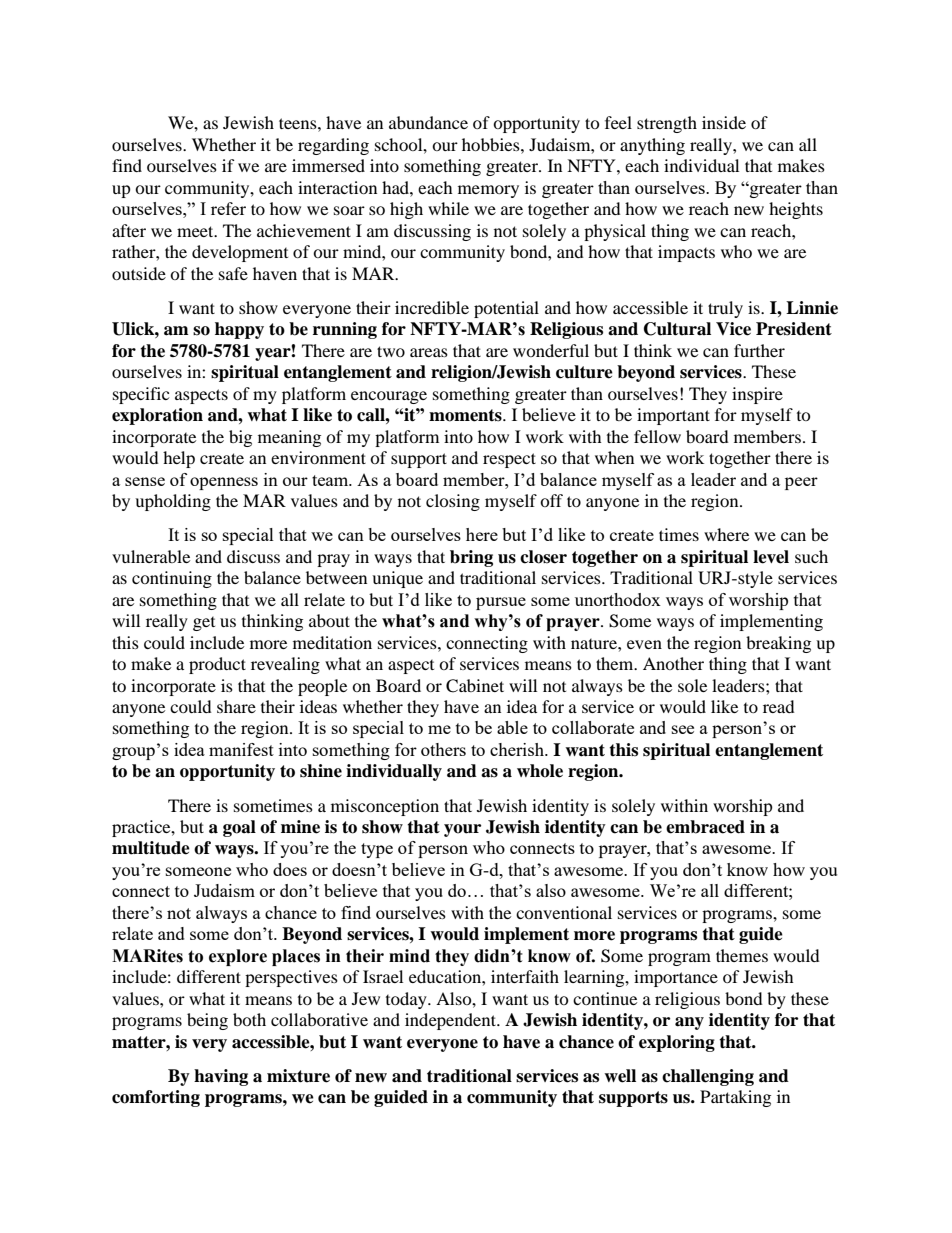 The height and width of the image is (1233, 952). Describe the element at coordinates (683, 729) in the image. I see `see` at that location.
